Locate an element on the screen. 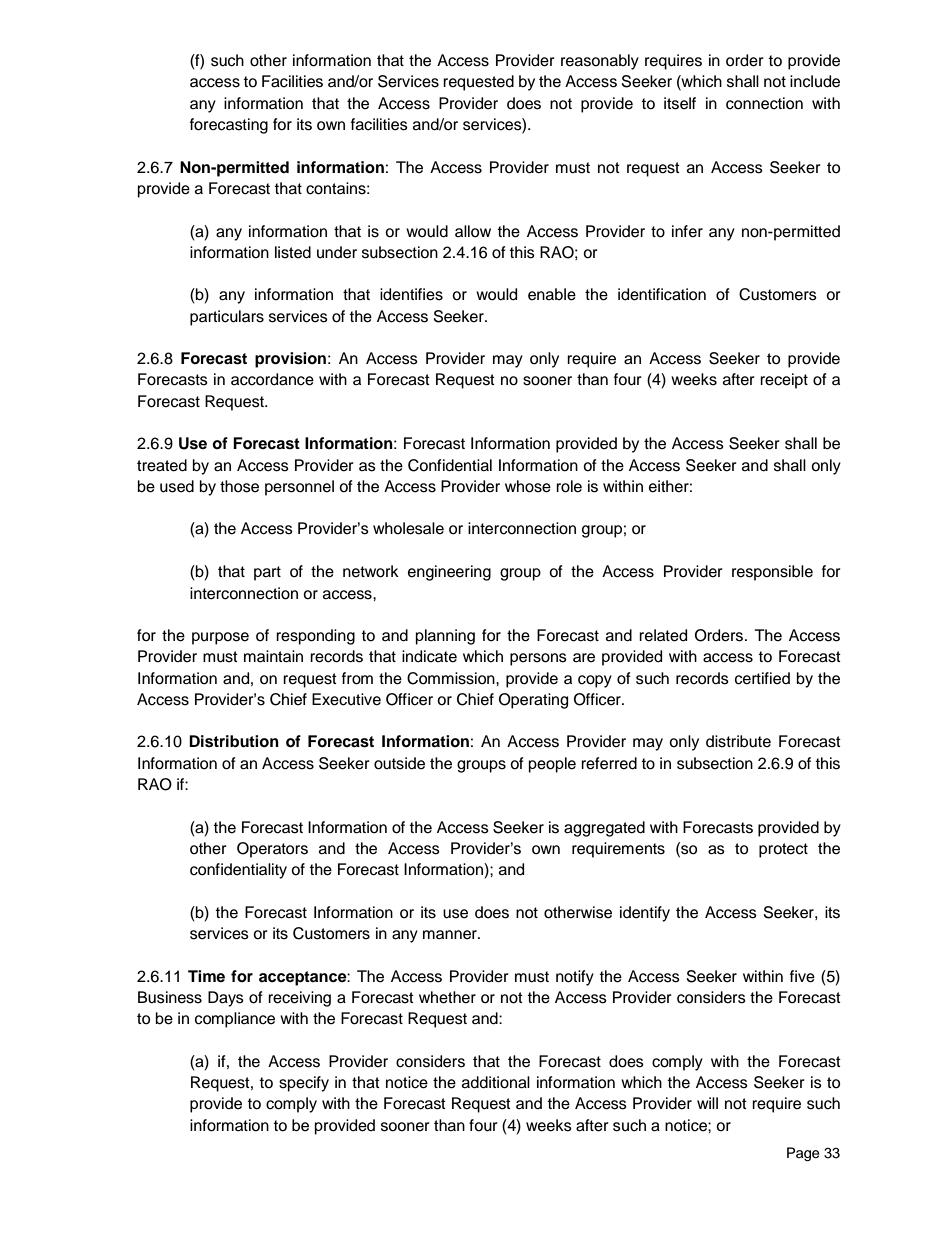 The height and width of the screenshot is (1233, 952). receipt is located at coordinates (784, 381).
